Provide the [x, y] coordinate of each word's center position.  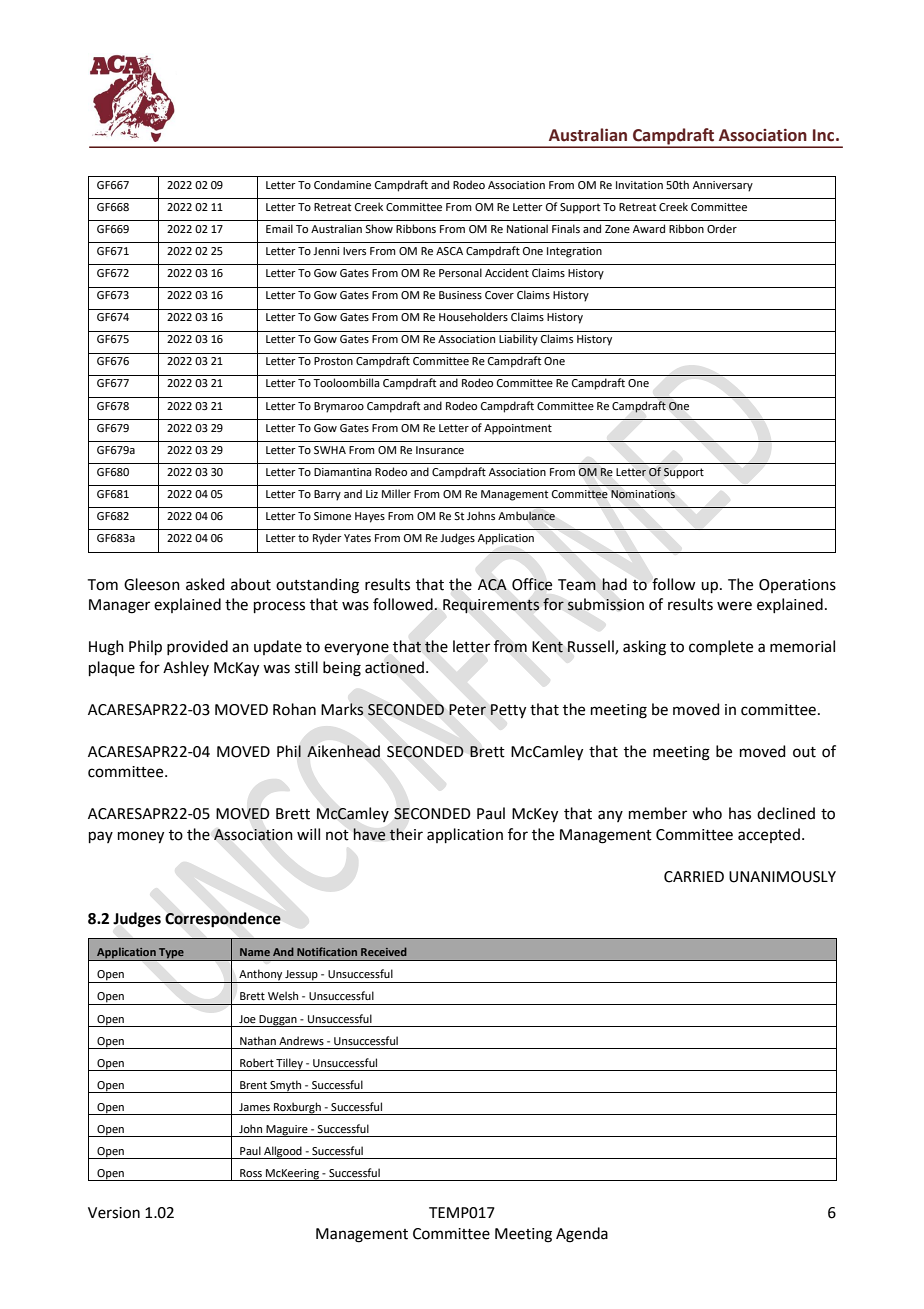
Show [379, 228]
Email [279, 228]
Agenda [582, 1235]
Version [114, 1213]
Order [722, 228]
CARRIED [694, 877]
